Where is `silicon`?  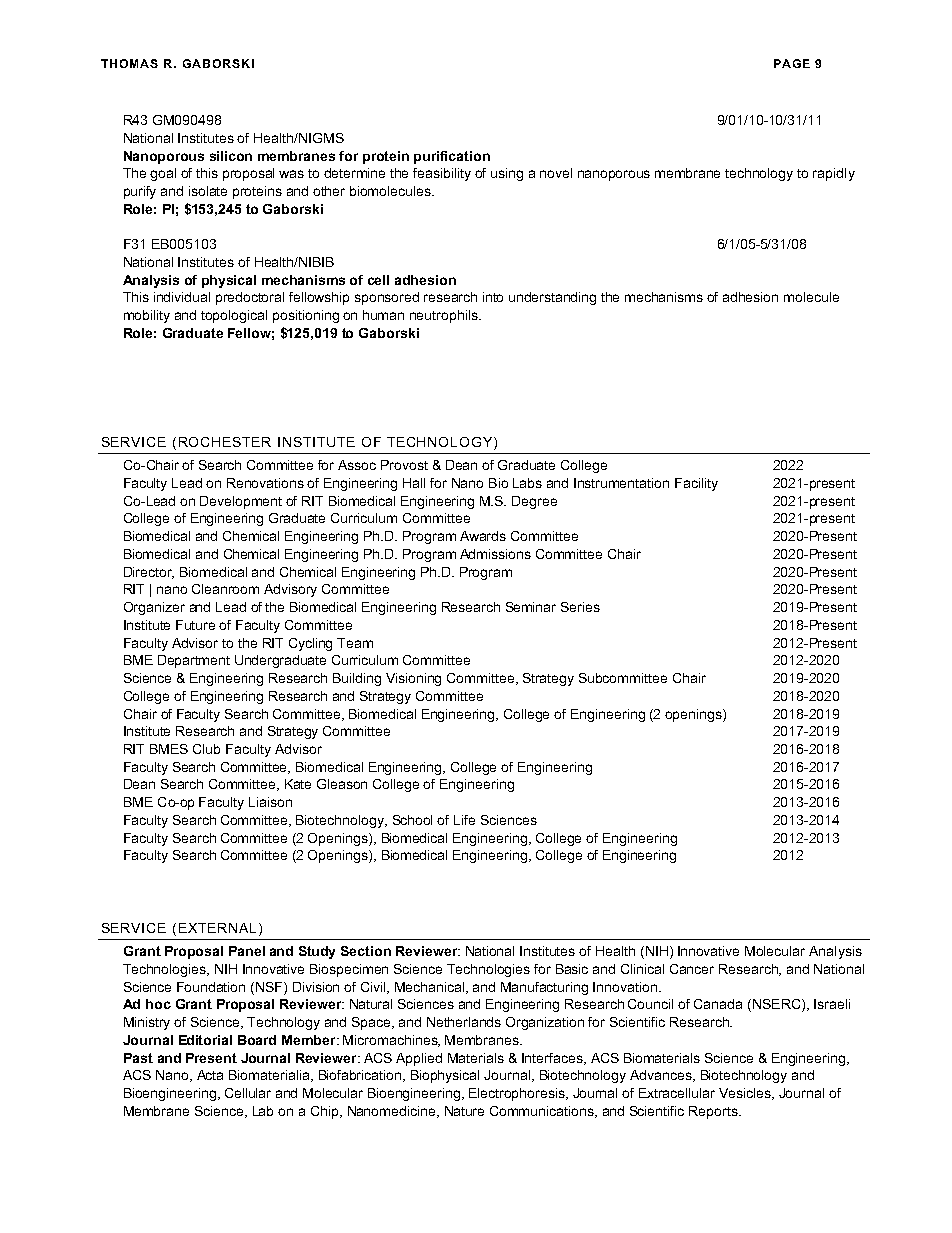 silicon is located at coordinates (231, 156).
